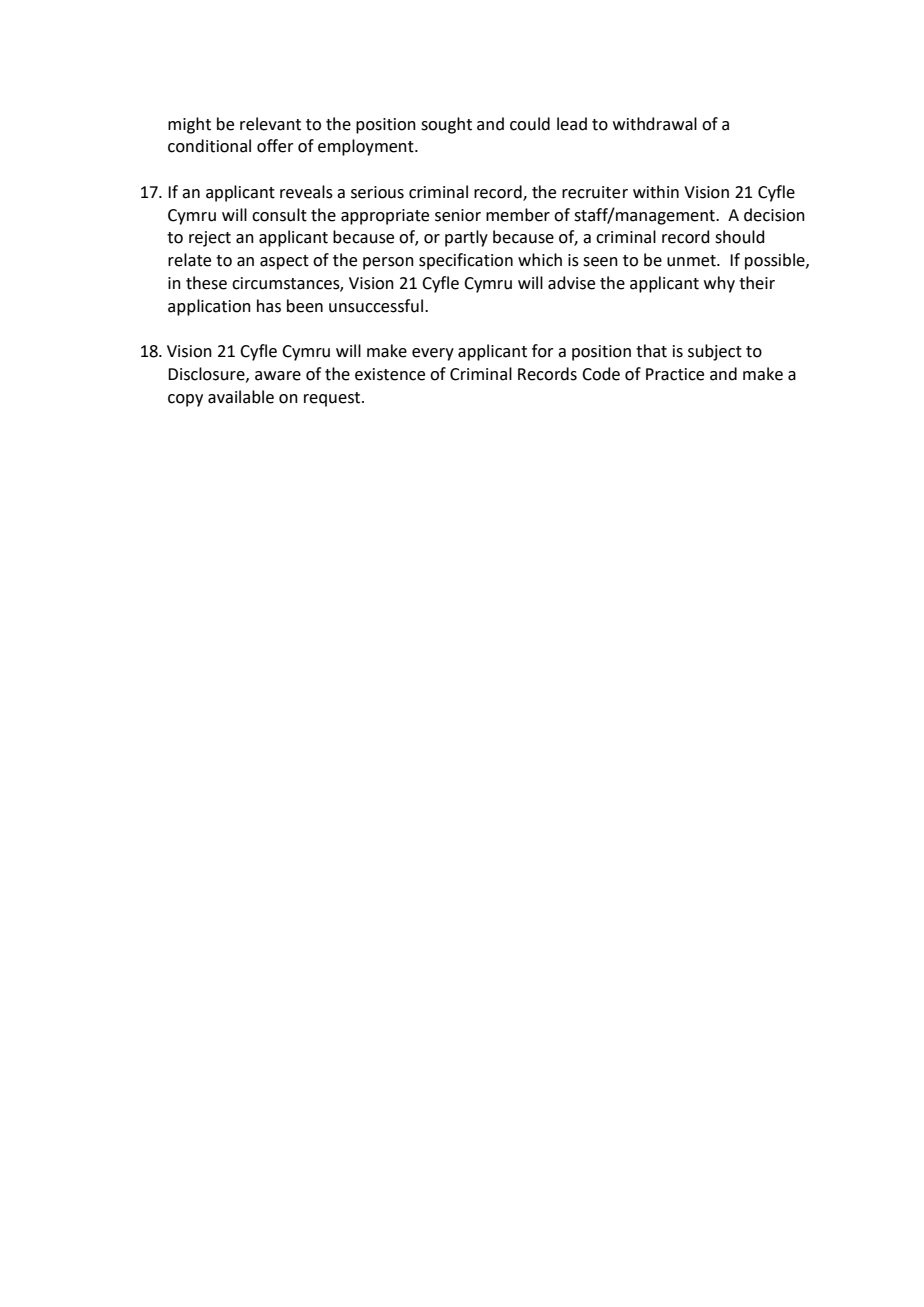  Describe the element at coordinates (284, 262) in the page. I see `aspect` at that location.
